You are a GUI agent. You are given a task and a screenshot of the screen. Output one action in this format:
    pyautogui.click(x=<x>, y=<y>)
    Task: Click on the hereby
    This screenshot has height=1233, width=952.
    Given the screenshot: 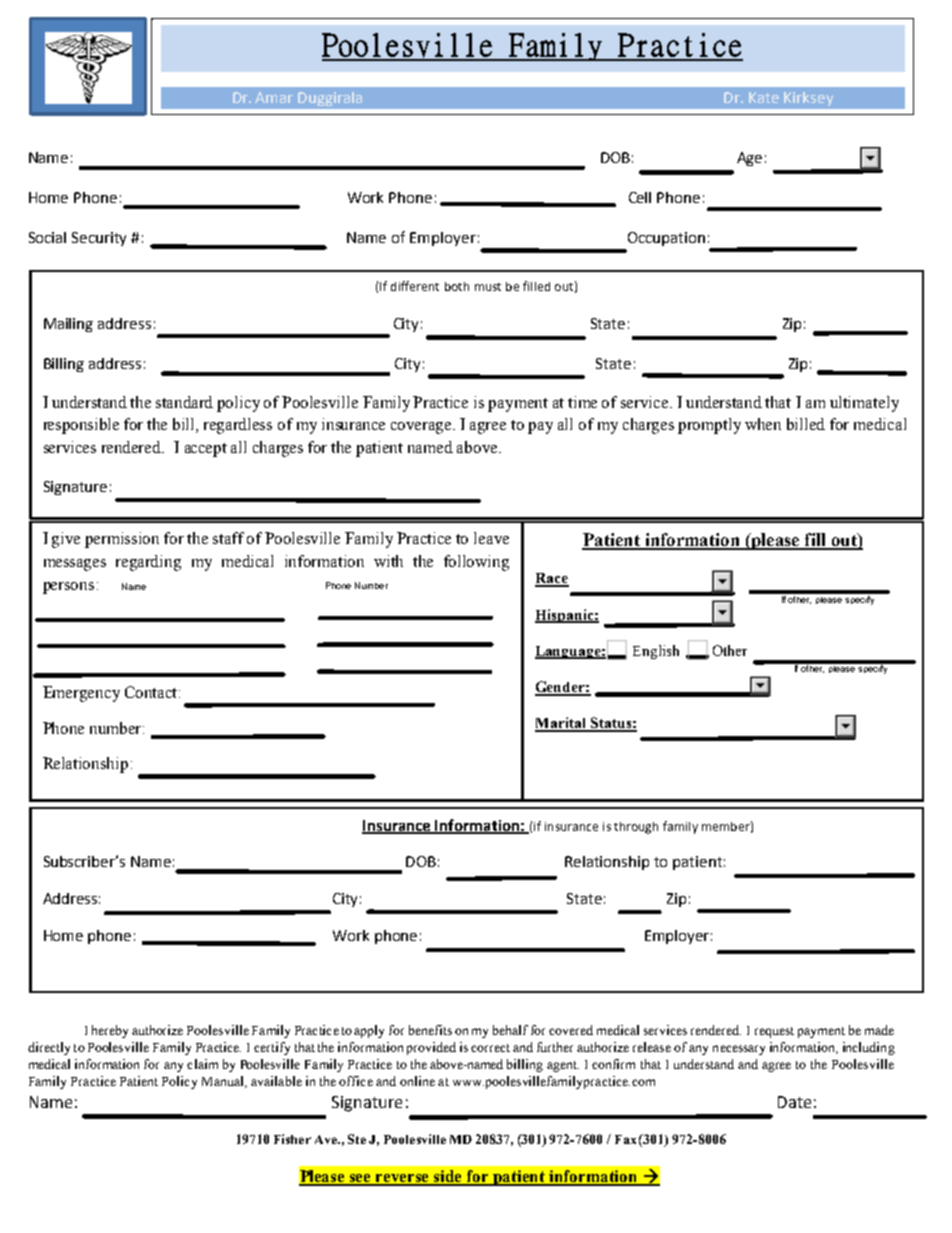 What is the action you would take?
    pyautogui.click(x=110, y=1031)
